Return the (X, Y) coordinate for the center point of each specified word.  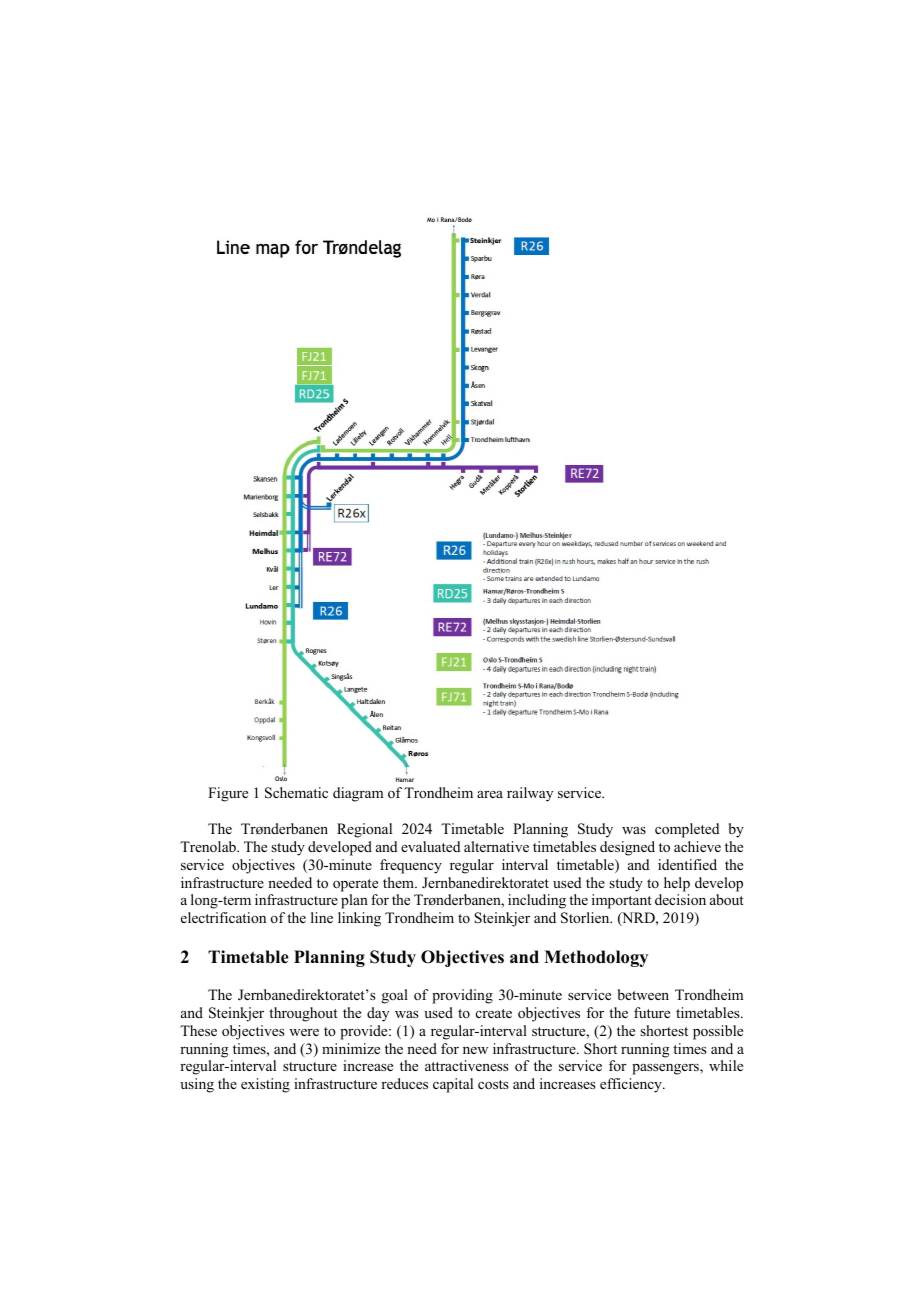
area (490, 794)
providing (462, 996)
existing (265, 1085)
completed (687, 830)
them (399, 882)
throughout (303, 1014)
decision (680, 899)
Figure (228, 794)
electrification (223, 917)
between (643, 994)
